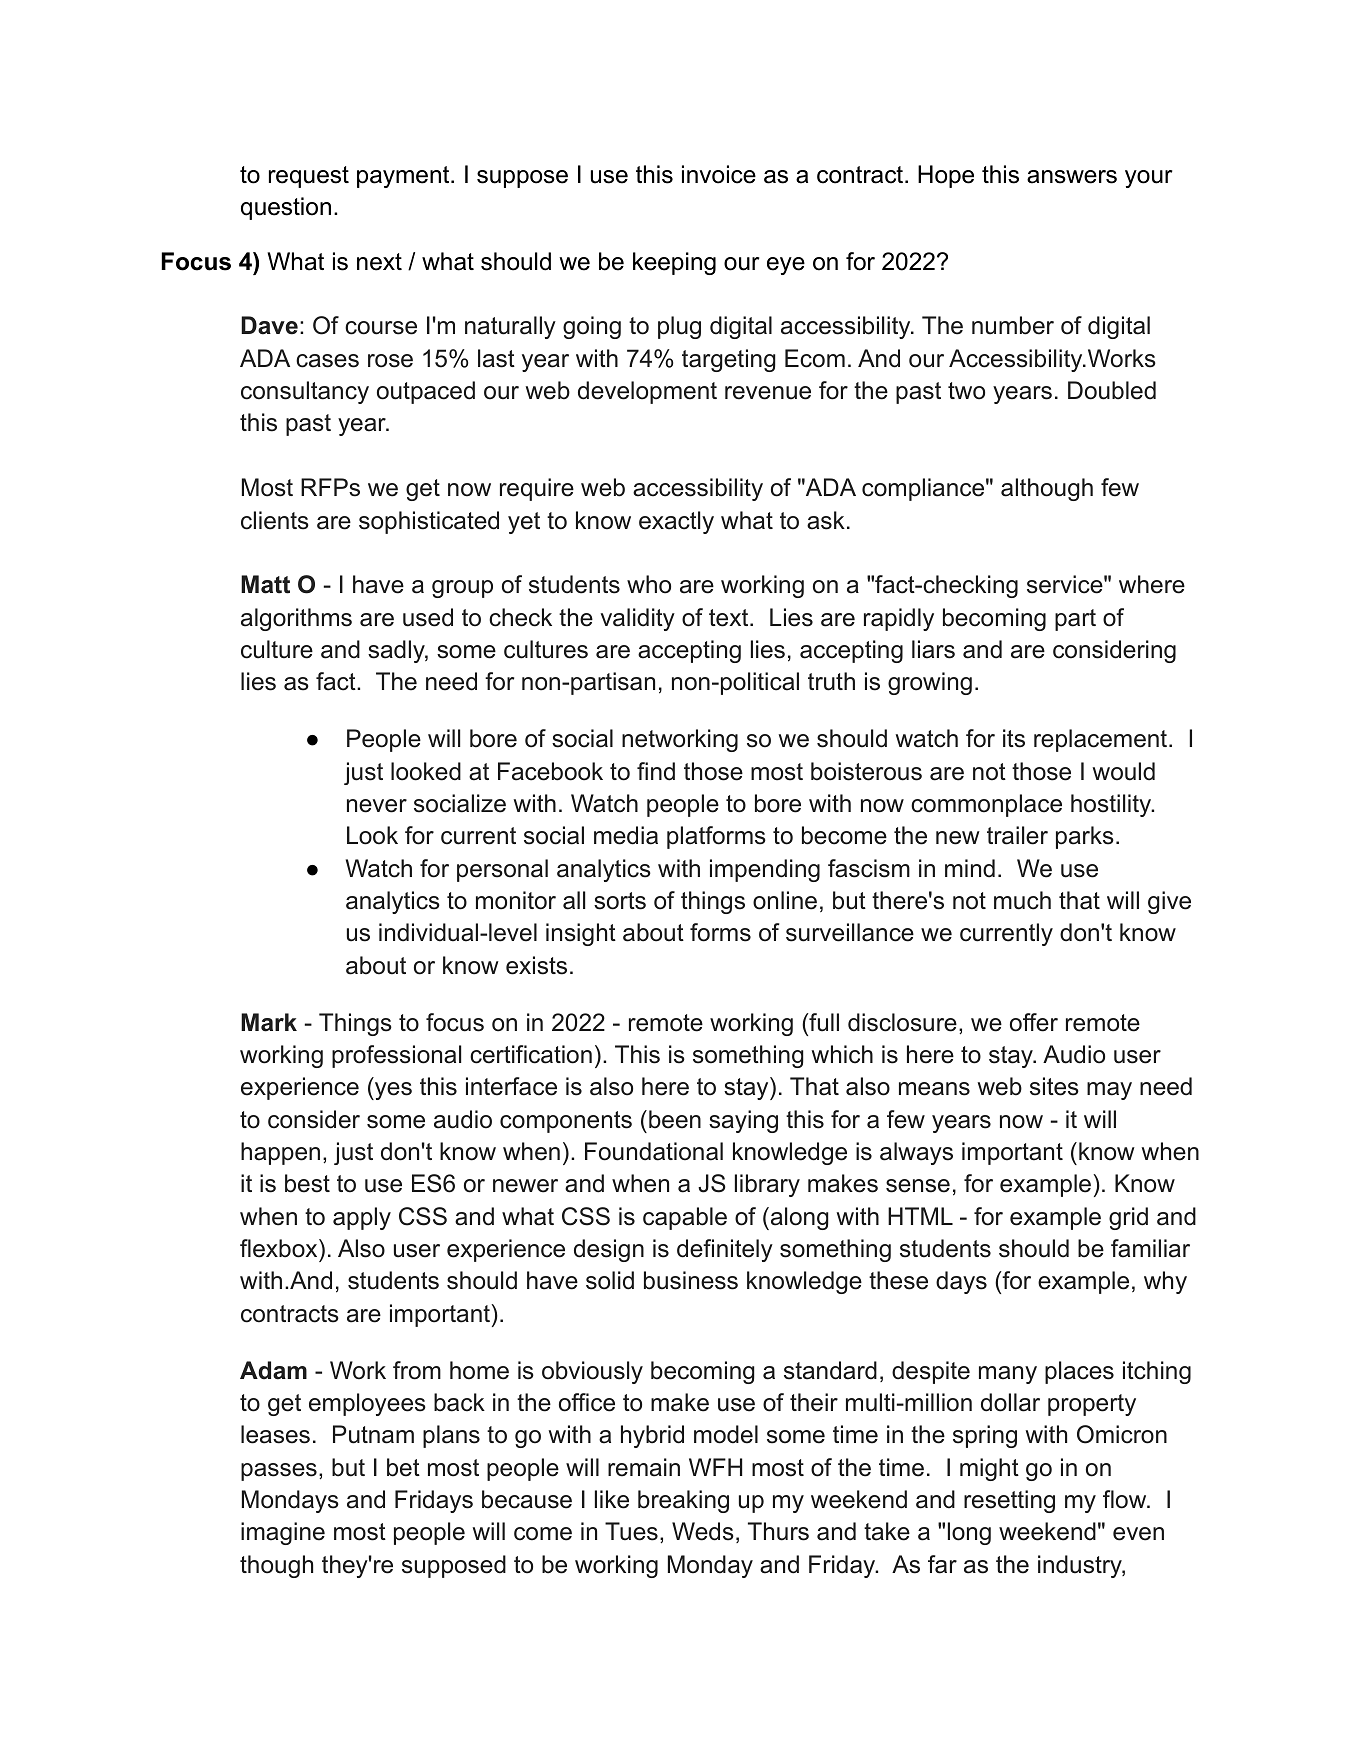  Describe the element at coordinates (377, 806) in the document. I see `never` at that location.
